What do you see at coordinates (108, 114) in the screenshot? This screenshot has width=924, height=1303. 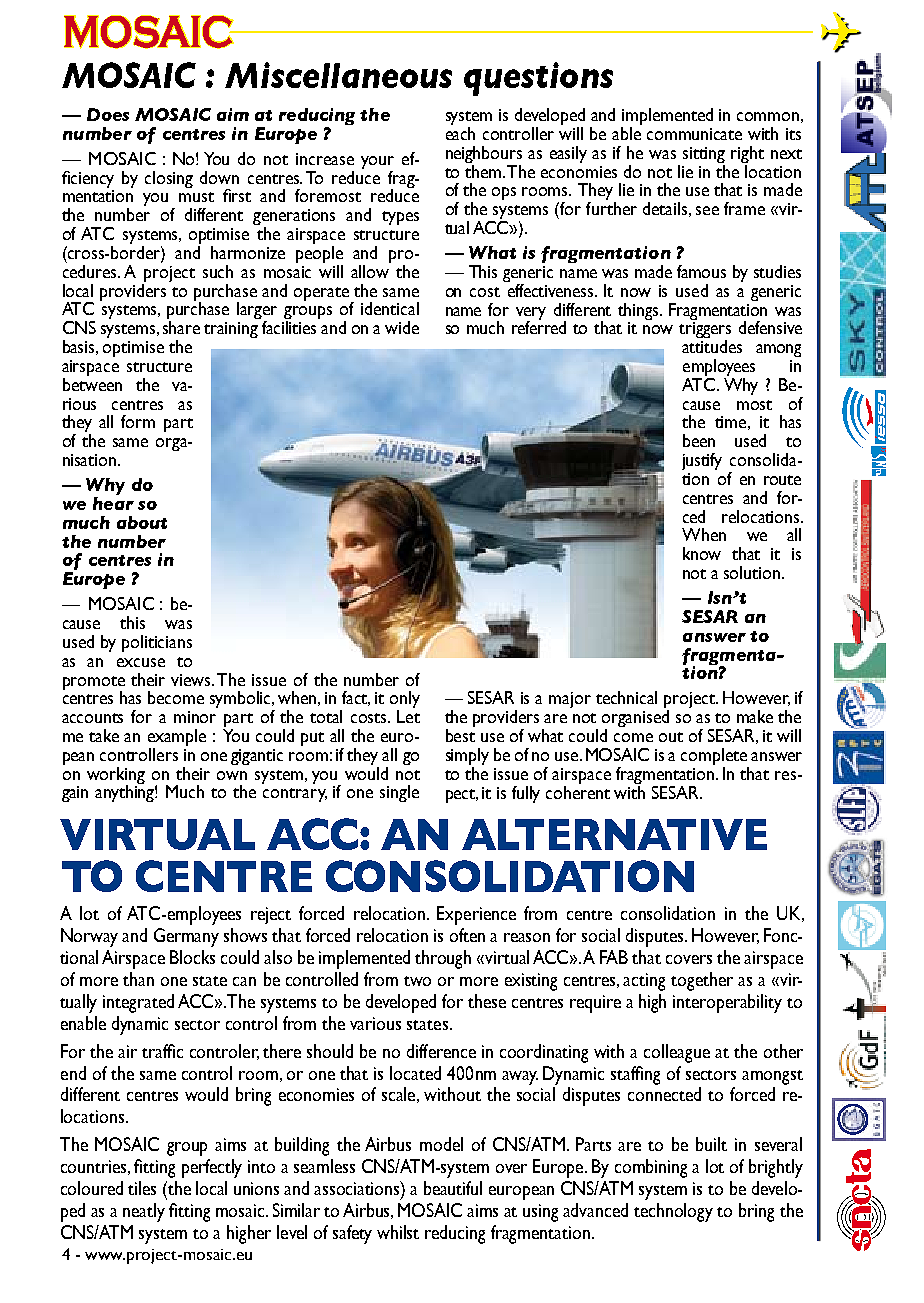 I see `Does` at bounding box center [108, 114].
